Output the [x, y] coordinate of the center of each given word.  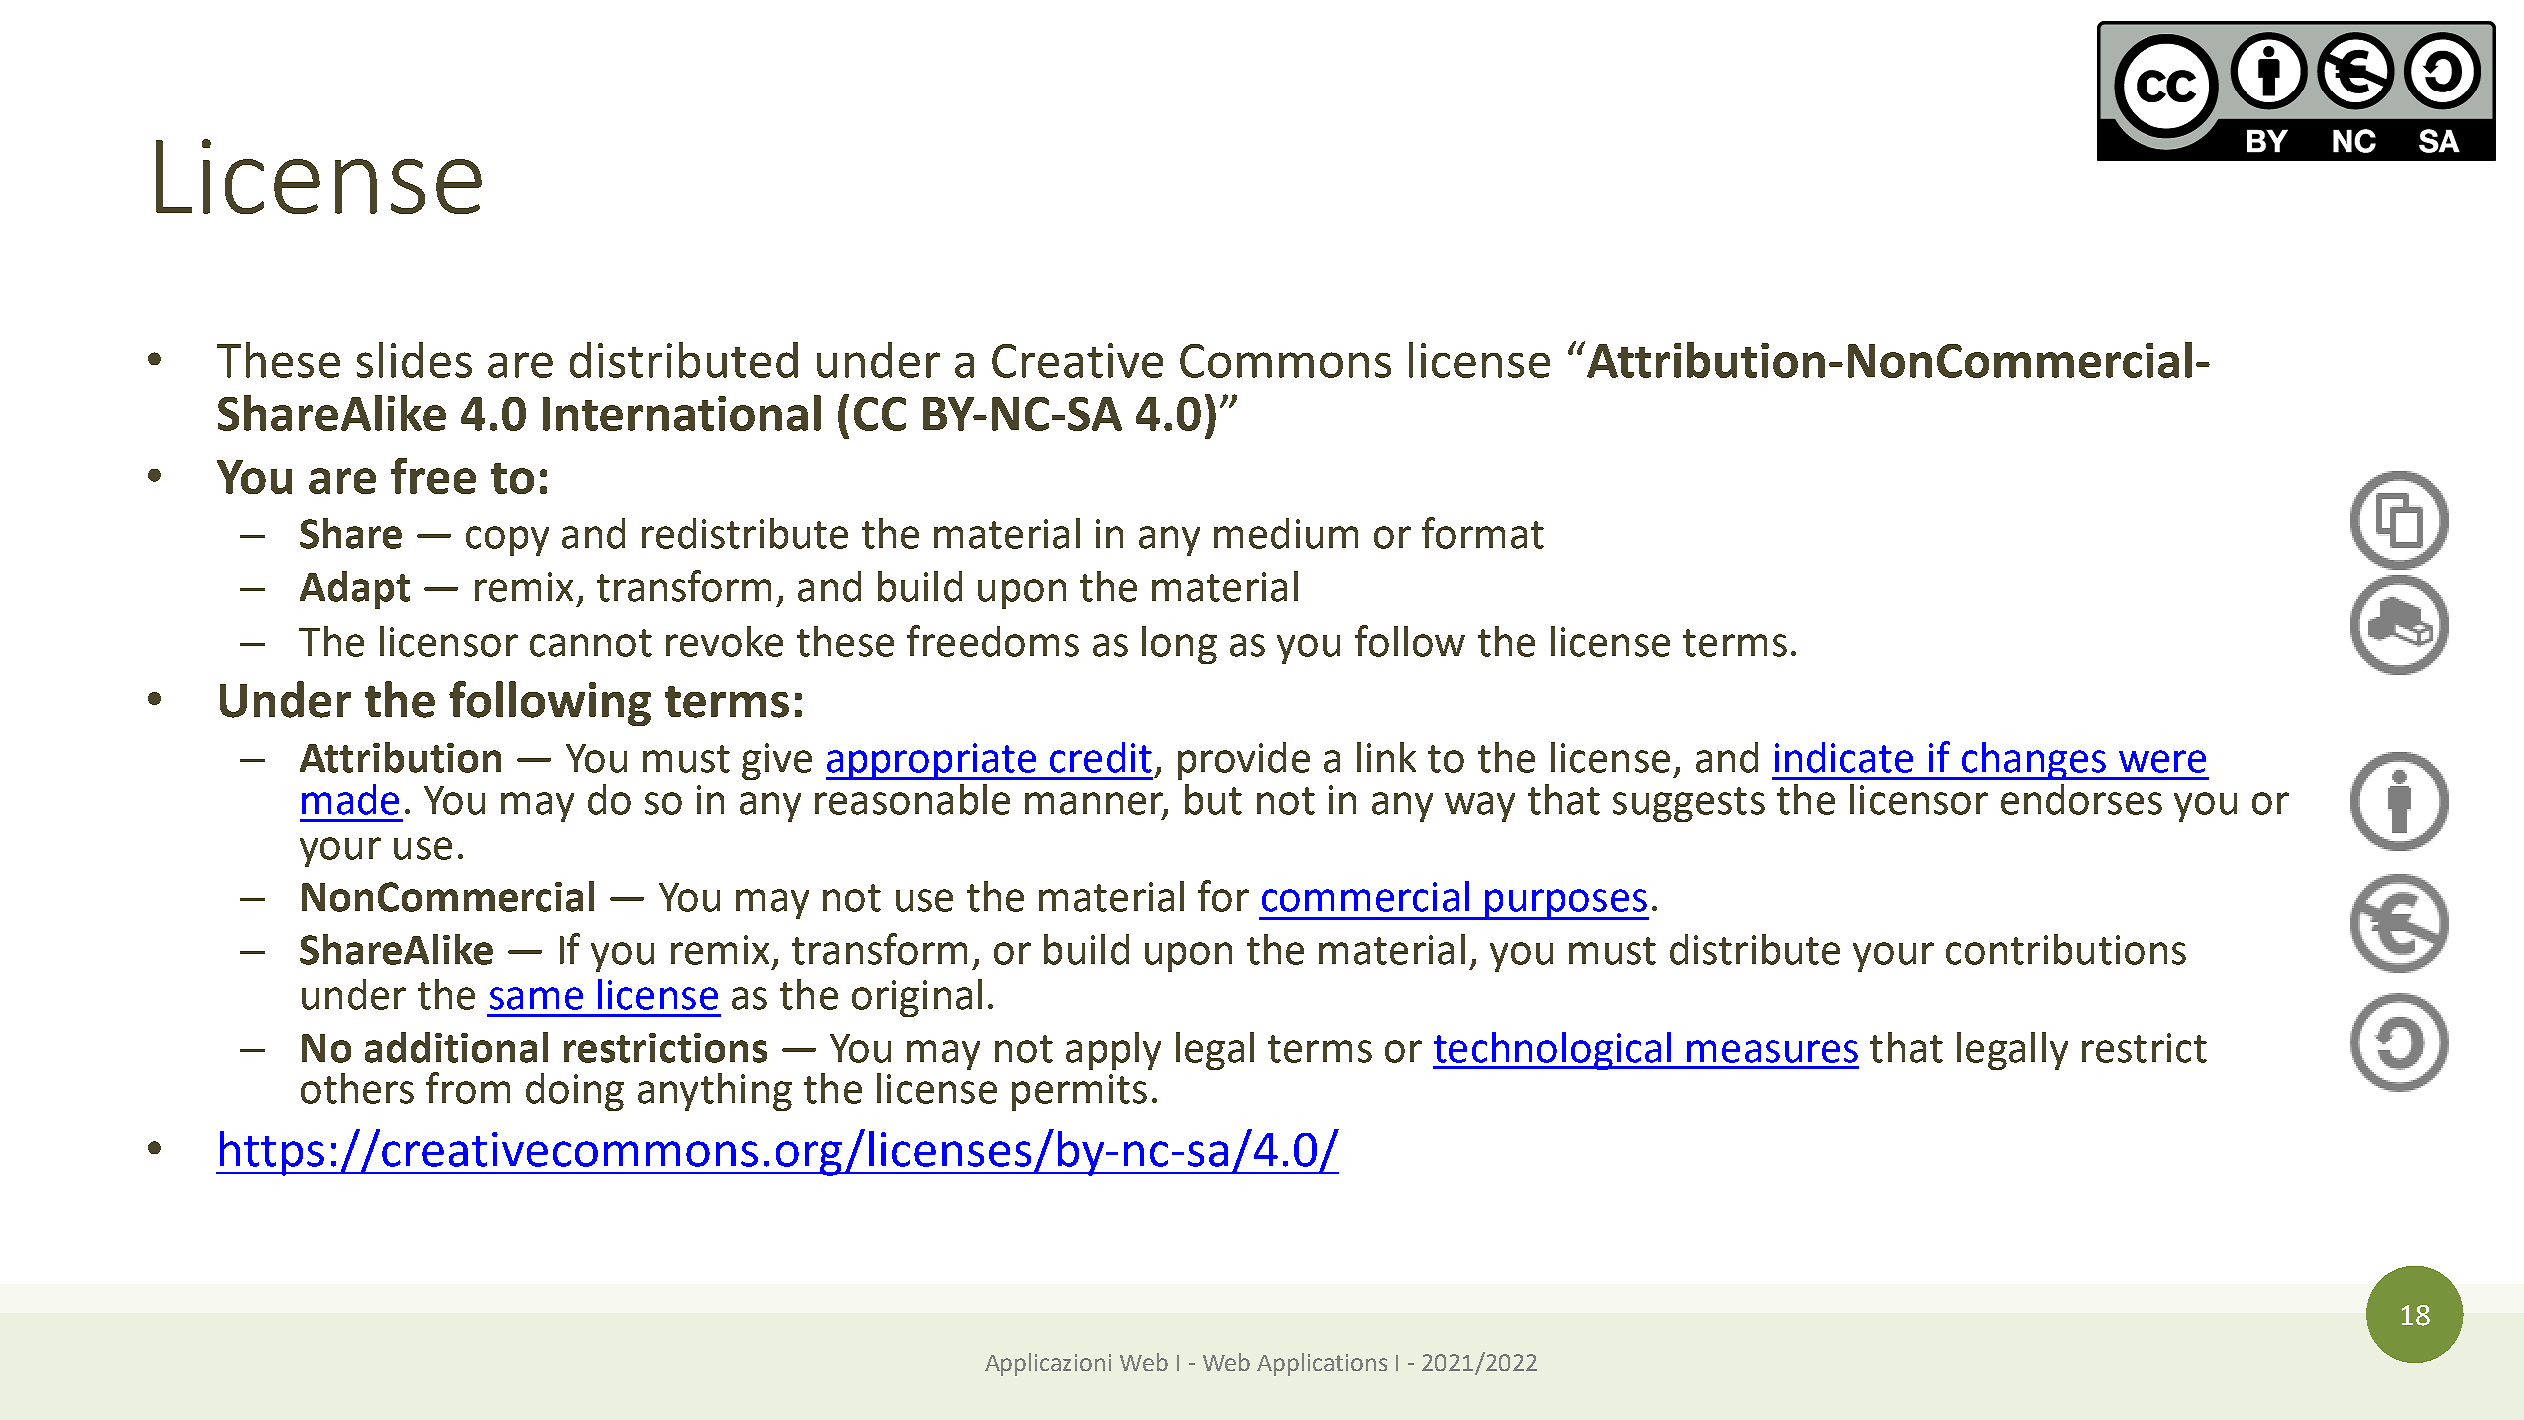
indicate [1844, 757]
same [536, 998]
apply [1113, 1051]
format [1483, 533]
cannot [591, 643]
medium [1286, 533]
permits [1079, 1092]
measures [1772, 1051]
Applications [1322, 1364]
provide [1244, 761]
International [682, 413]
